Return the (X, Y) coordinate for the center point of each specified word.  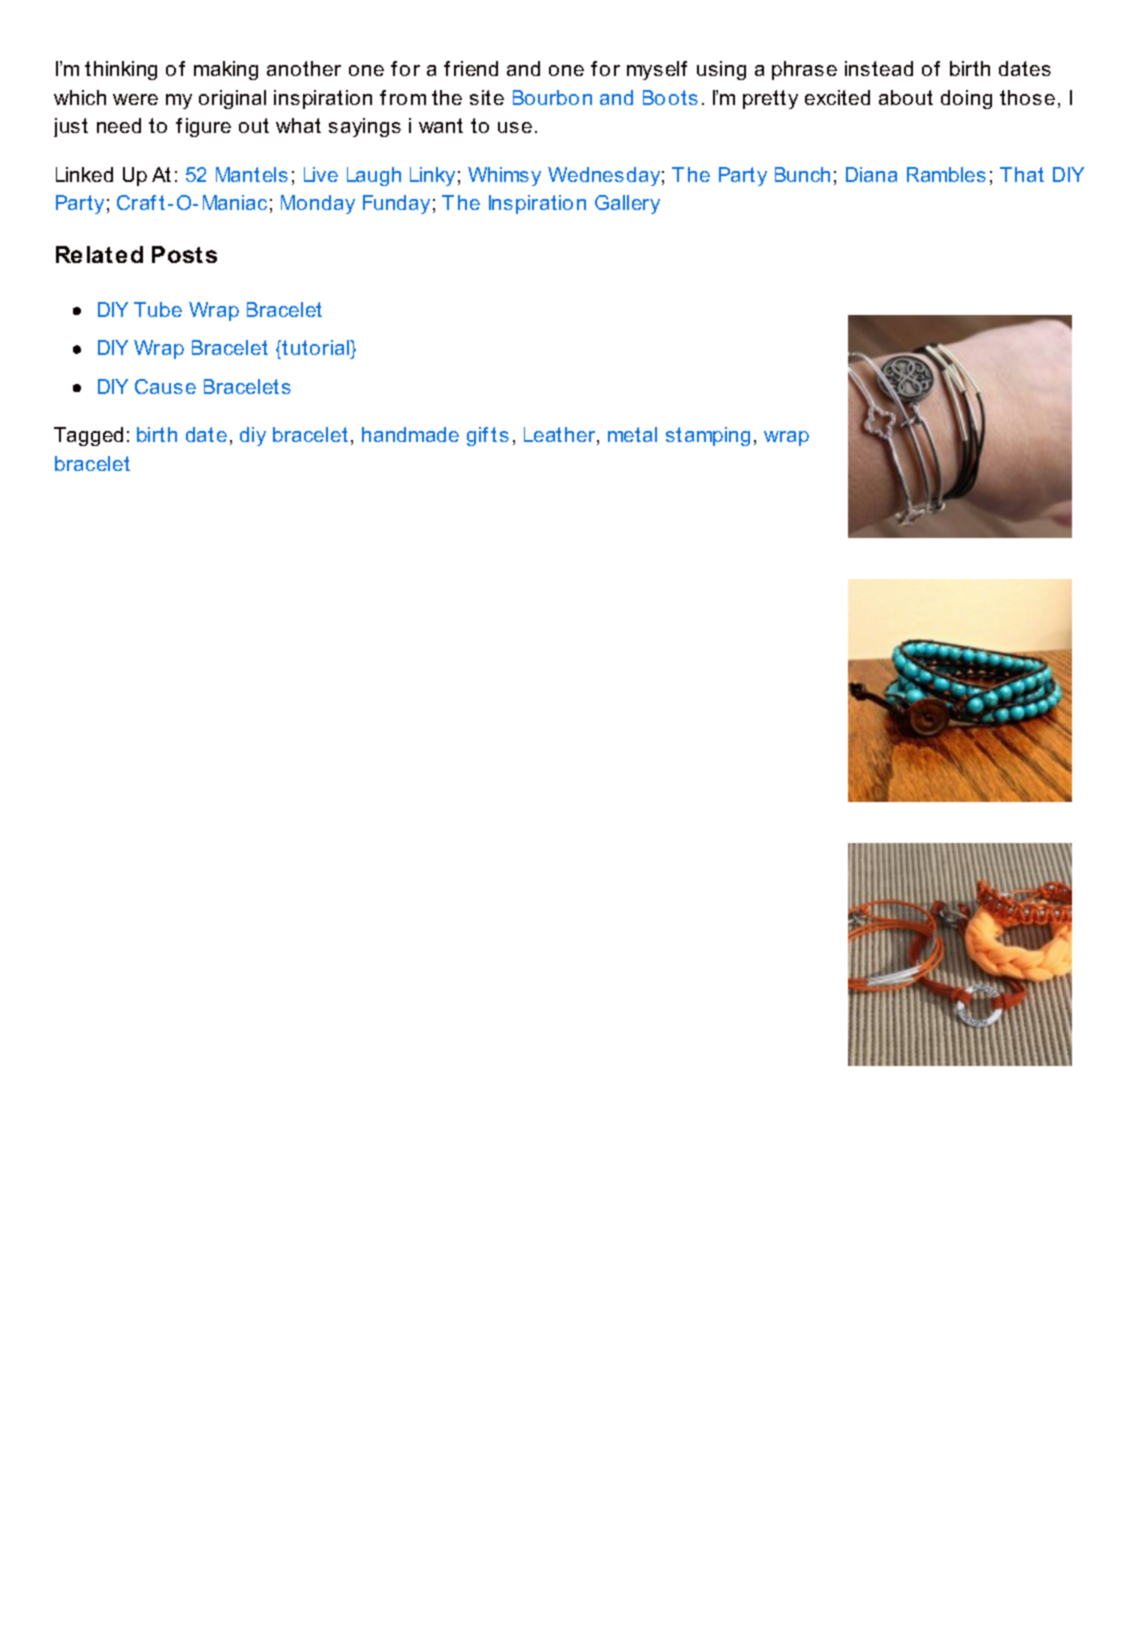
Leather (561, 436)
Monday (318, 204)
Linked (84, 174)
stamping (708, 436)
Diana (871, 174)
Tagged (88, 436)
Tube (158, 309)
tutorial (317, 347)
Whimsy (504, 176)
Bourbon (552, 97)
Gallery (627, 204)
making (226, 70)
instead (879, 68)
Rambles (946, 174)
